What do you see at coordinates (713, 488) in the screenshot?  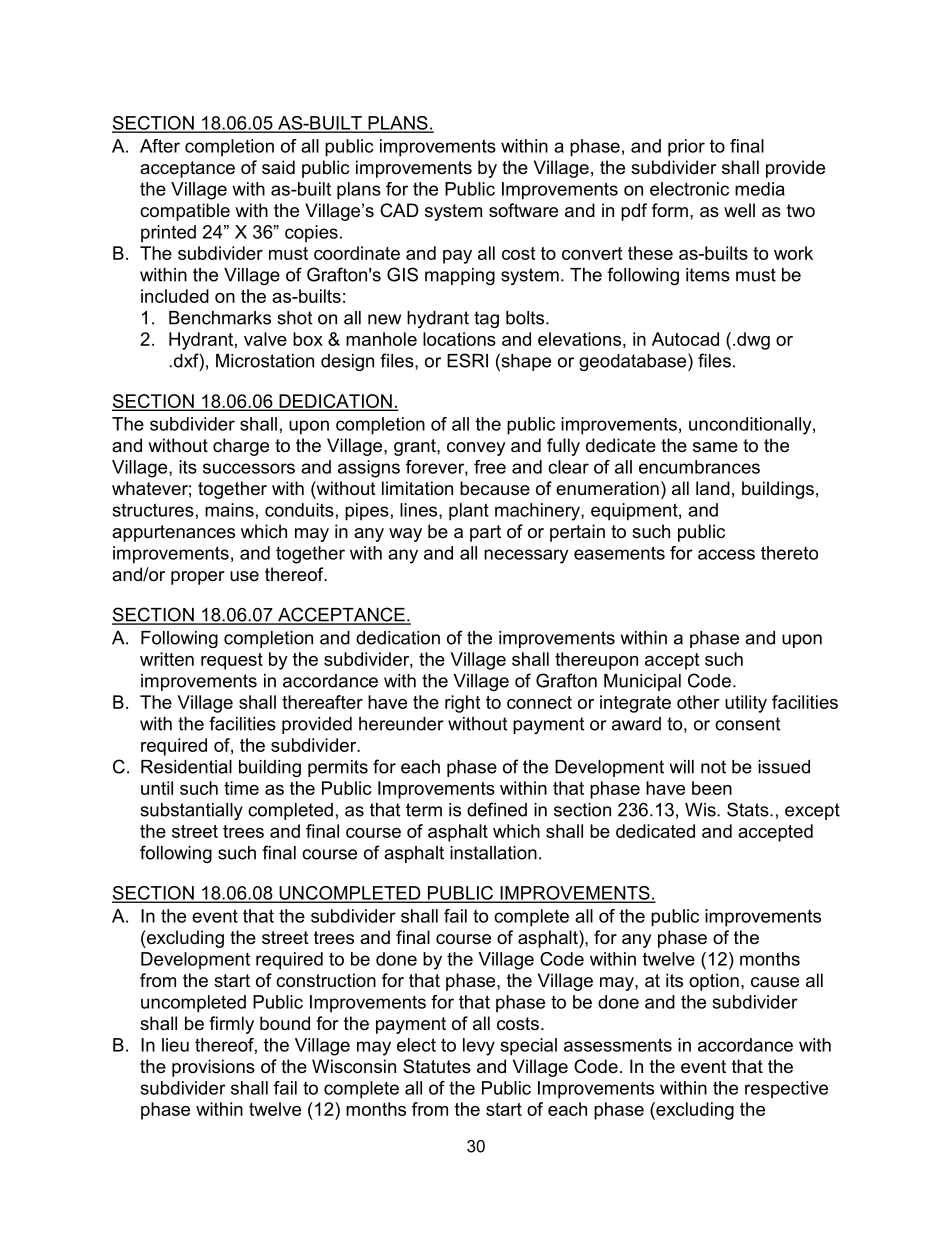 I see `land` at bounding box center [713, 488].
